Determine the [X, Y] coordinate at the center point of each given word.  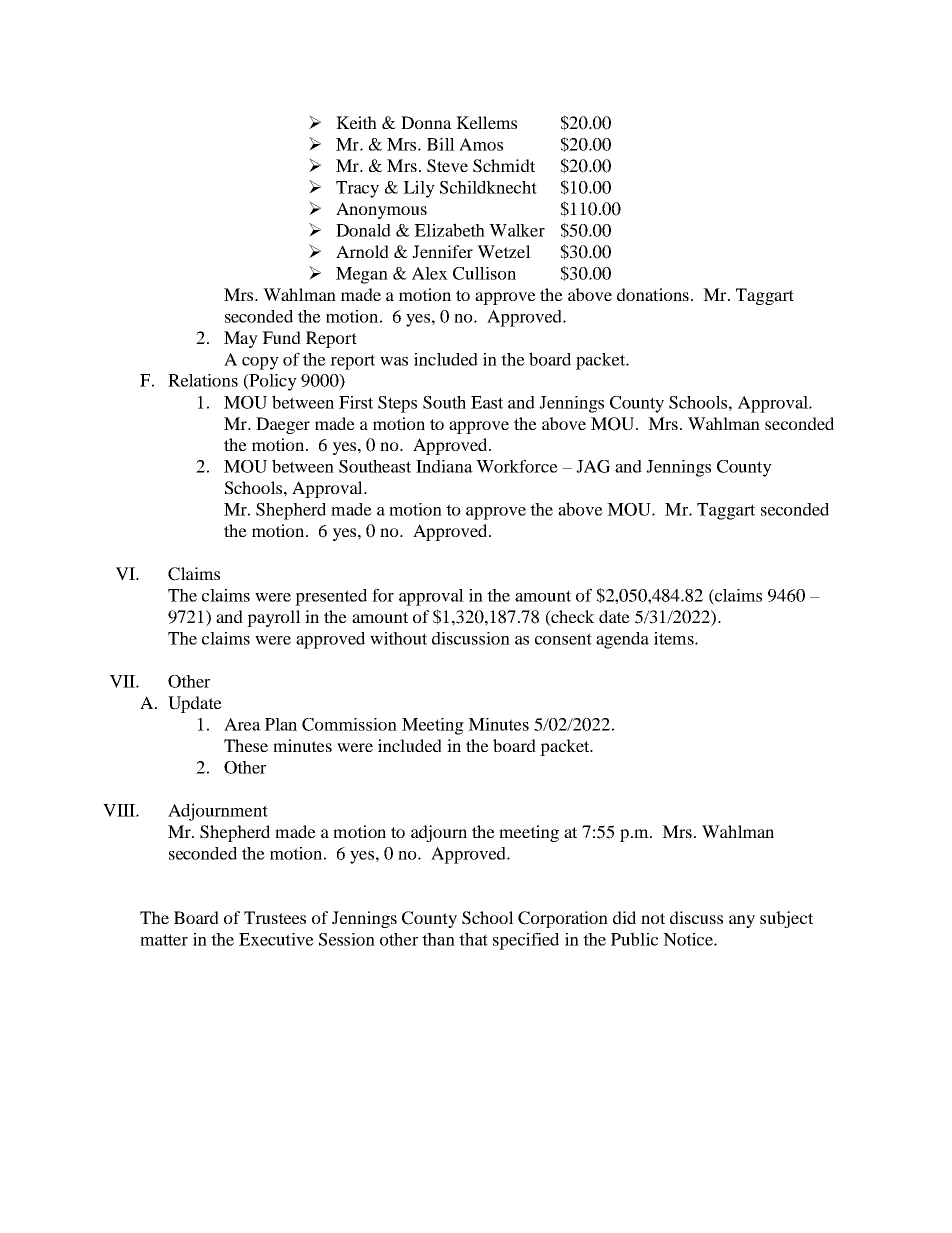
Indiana [444, 466]
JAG [593, 466]
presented [331, 597]
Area [242, 724]
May [241, 339]
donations [653, 294]
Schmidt [504, 166]
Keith [356, 122]
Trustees [275, 917]
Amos [481, 144]
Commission [349, 724]
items [675, 638]
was [394, 361]
